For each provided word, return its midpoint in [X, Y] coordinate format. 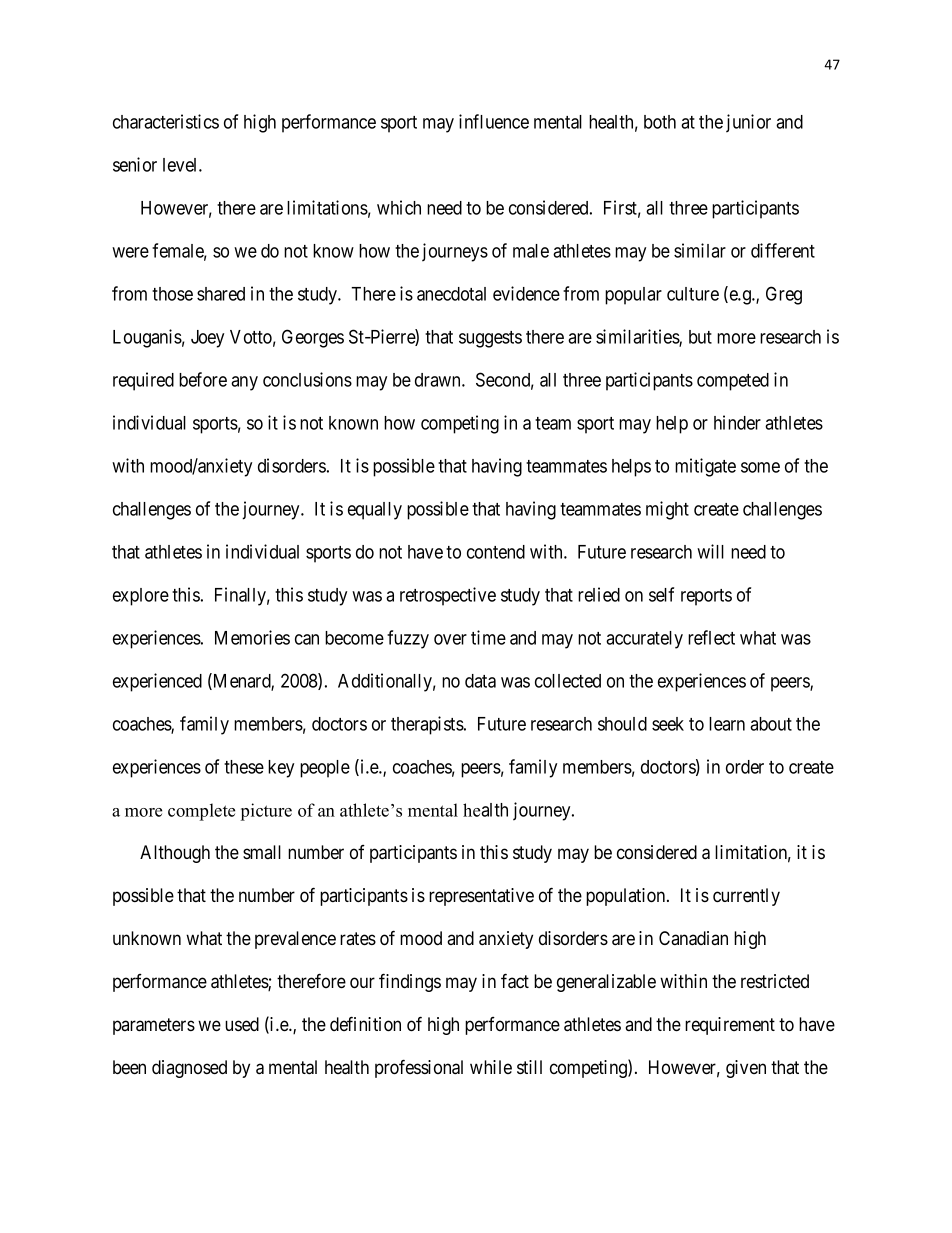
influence [494, 121]
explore [141, 597]
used [242, 1024]
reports [706, 597]
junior [748, 123]
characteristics [166, 121]
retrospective [448, 596]
